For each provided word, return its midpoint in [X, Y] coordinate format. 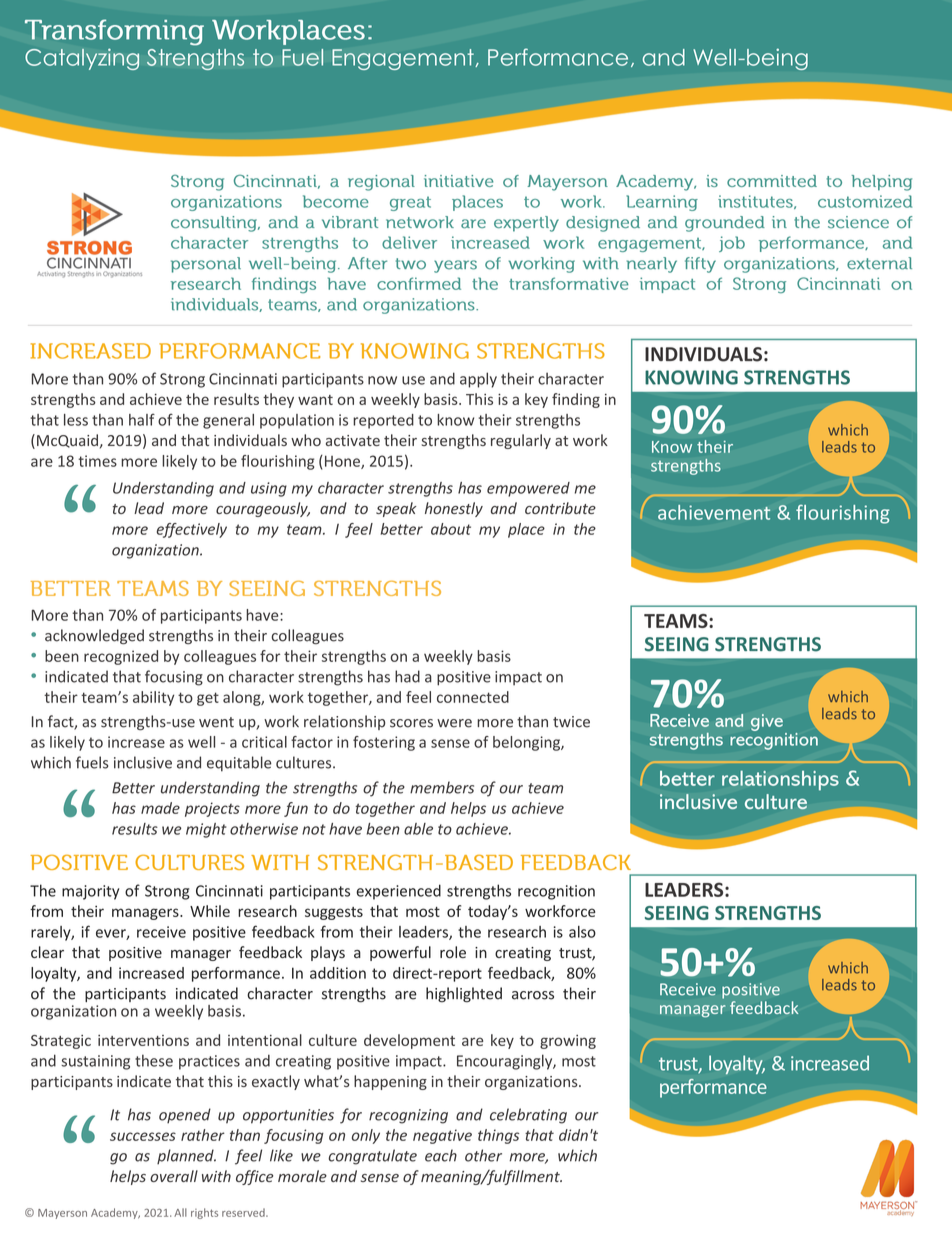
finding [576, 400]
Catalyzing [82, 59]
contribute [560, 508]
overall [174, 1176]
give [767, 722]
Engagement [404, 59]
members [442, 787]
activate [353, 440]
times [97, 461]
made [160, 808]
